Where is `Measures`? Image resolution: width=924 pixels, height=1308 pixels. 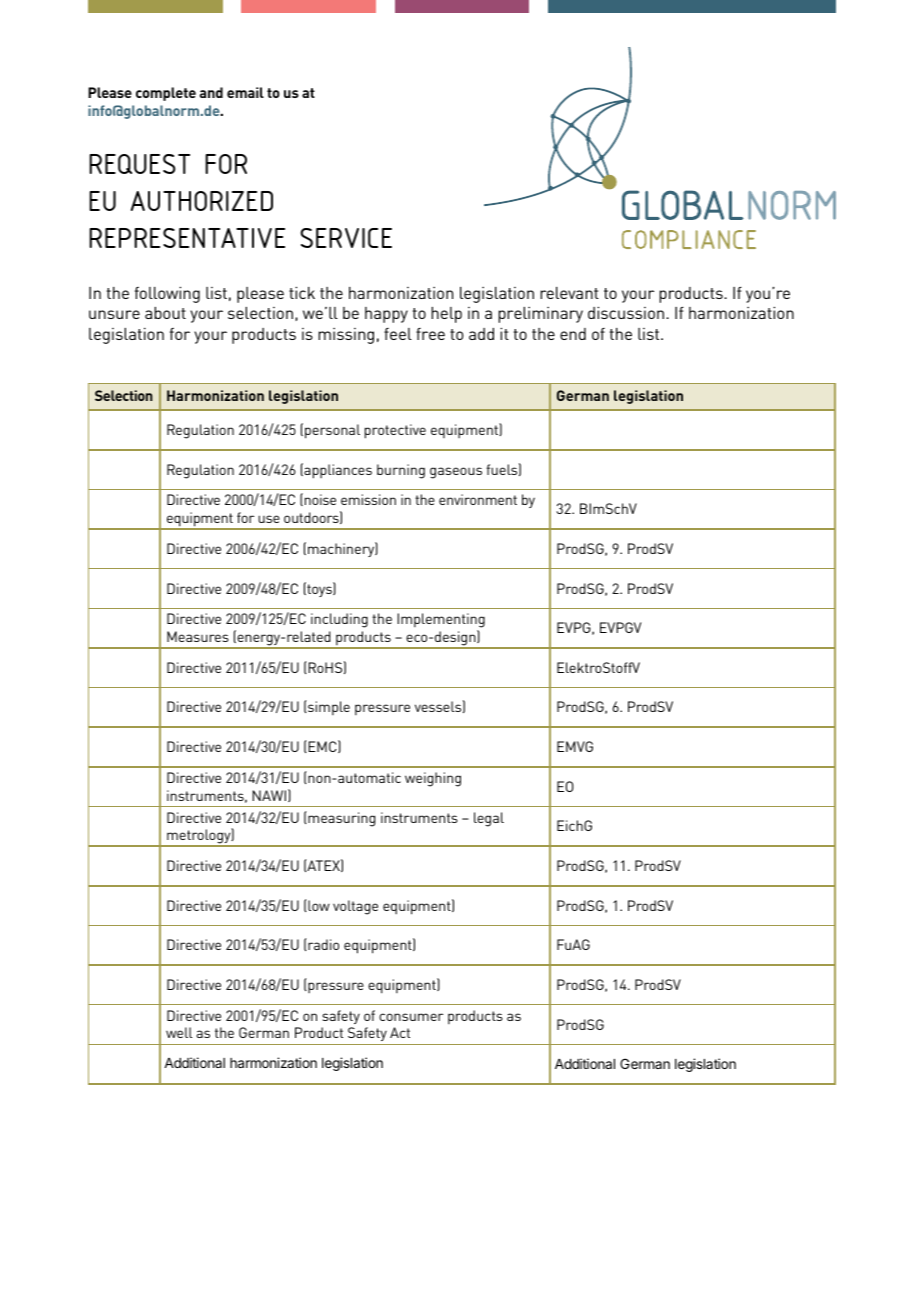 Measures is located at coordinates (198, 636).
